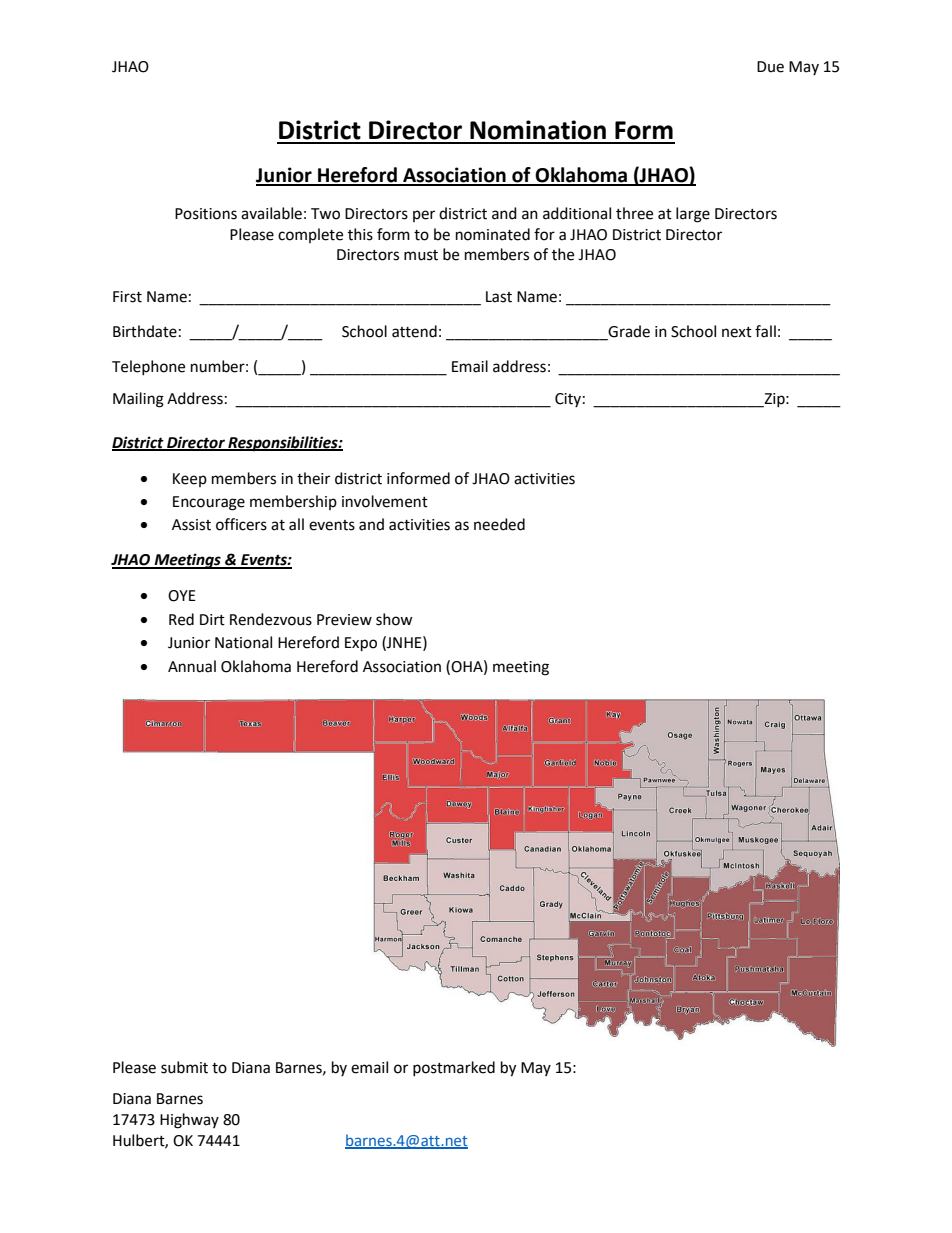  I want to click on Dirt, so click(212, 620).
